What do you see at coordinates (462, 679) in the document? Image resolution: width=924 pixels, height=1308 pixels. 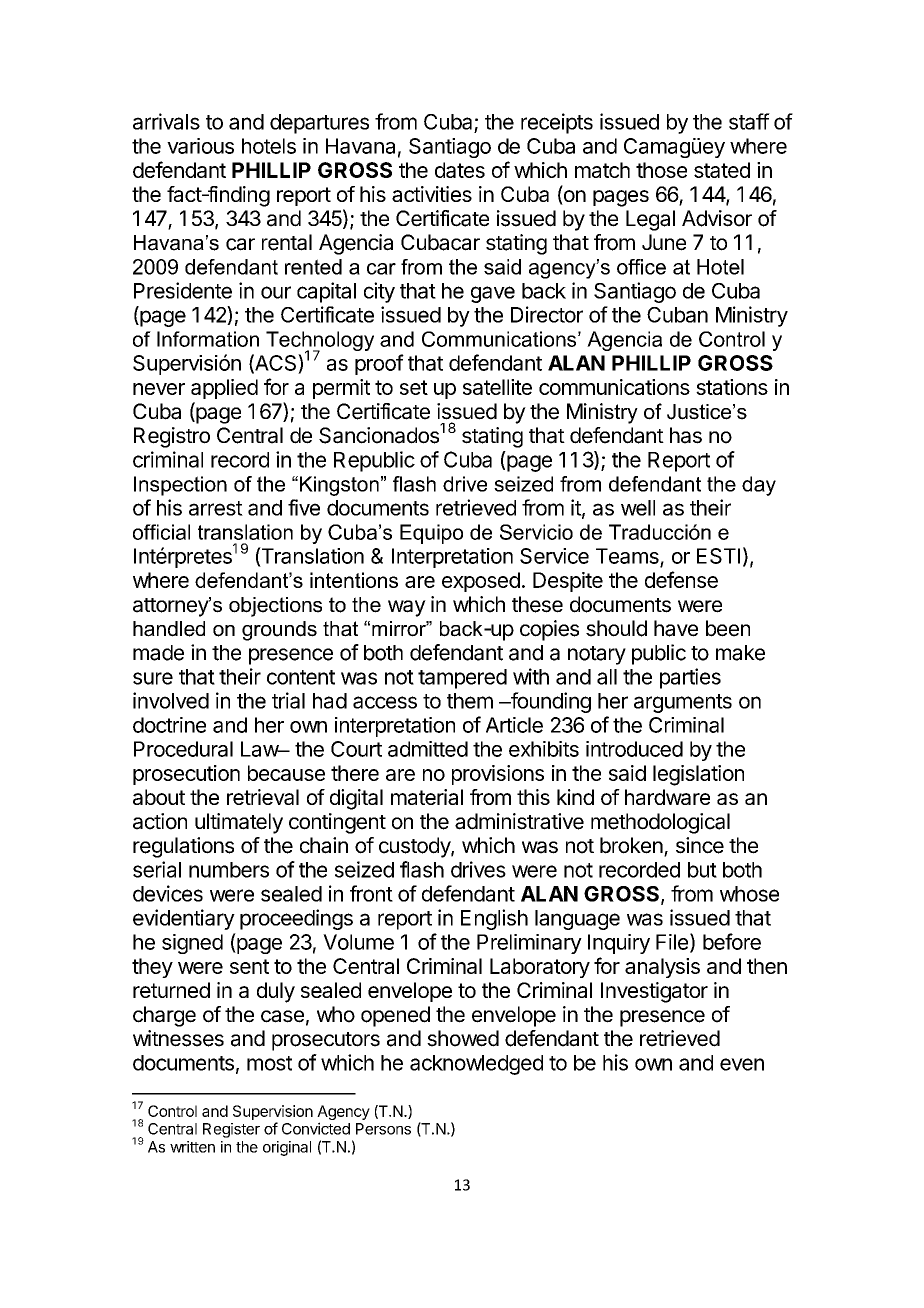 I see `tampered` at bounding box center [462, 679].
